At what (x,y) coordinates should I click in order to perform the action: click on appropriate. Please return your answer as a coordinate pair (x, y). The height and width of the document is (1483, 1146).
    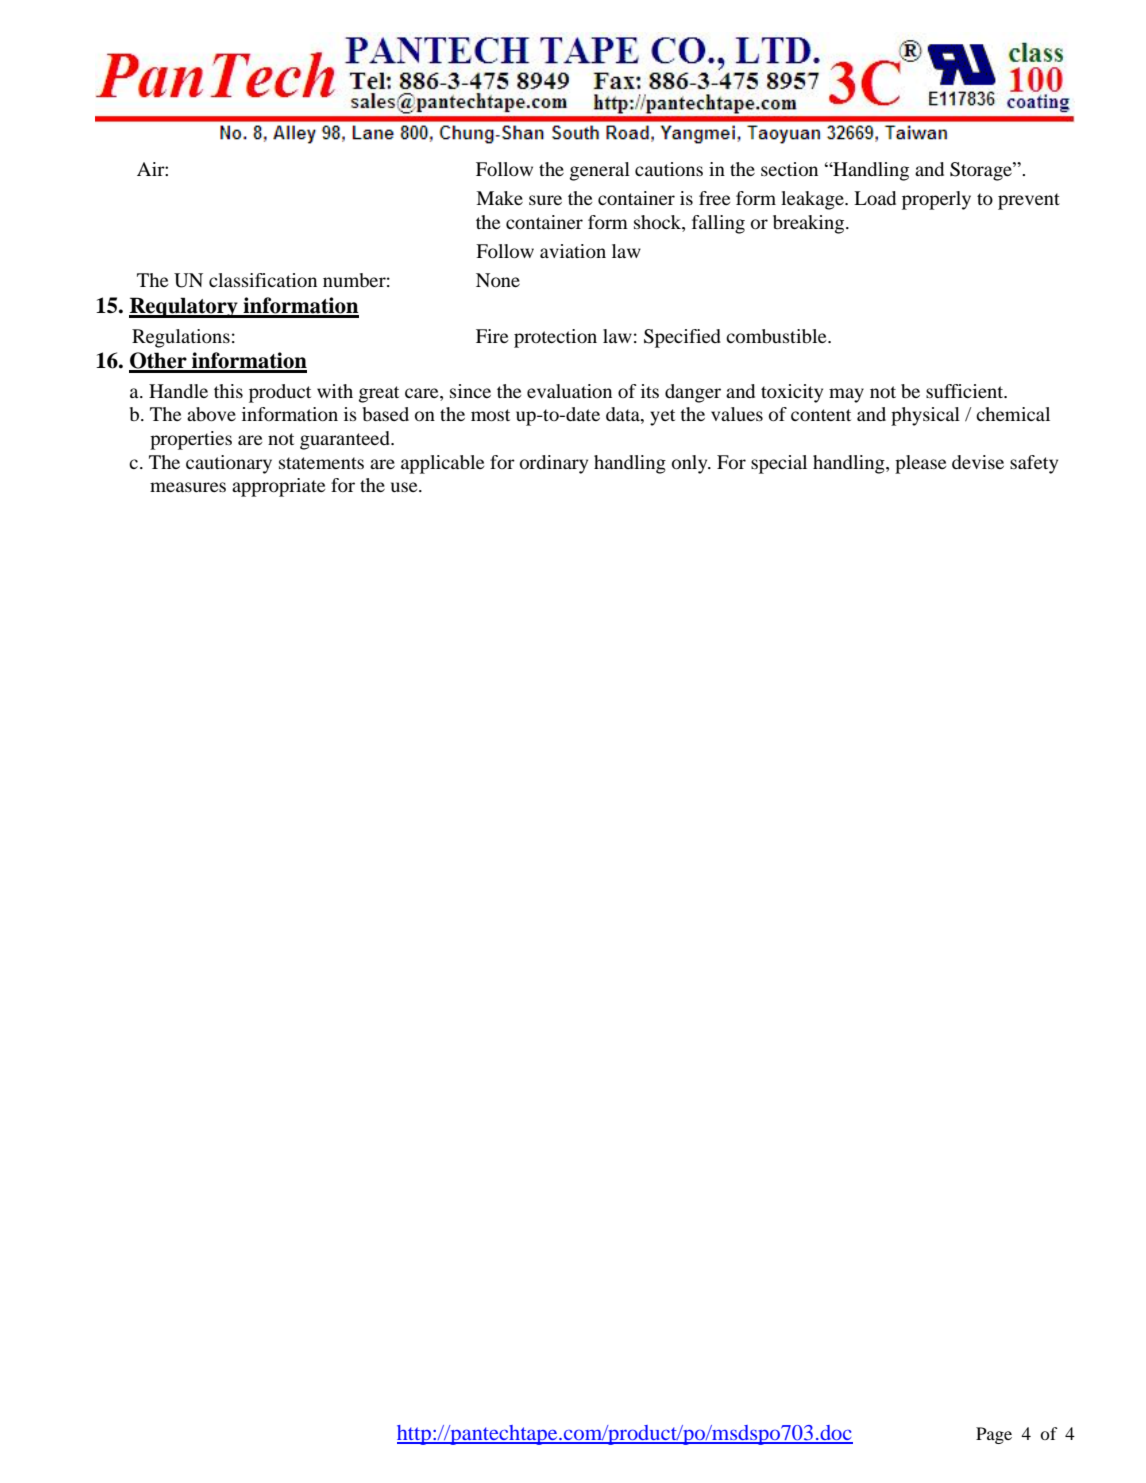
    Looking at the image, I should click on (278, 487).
